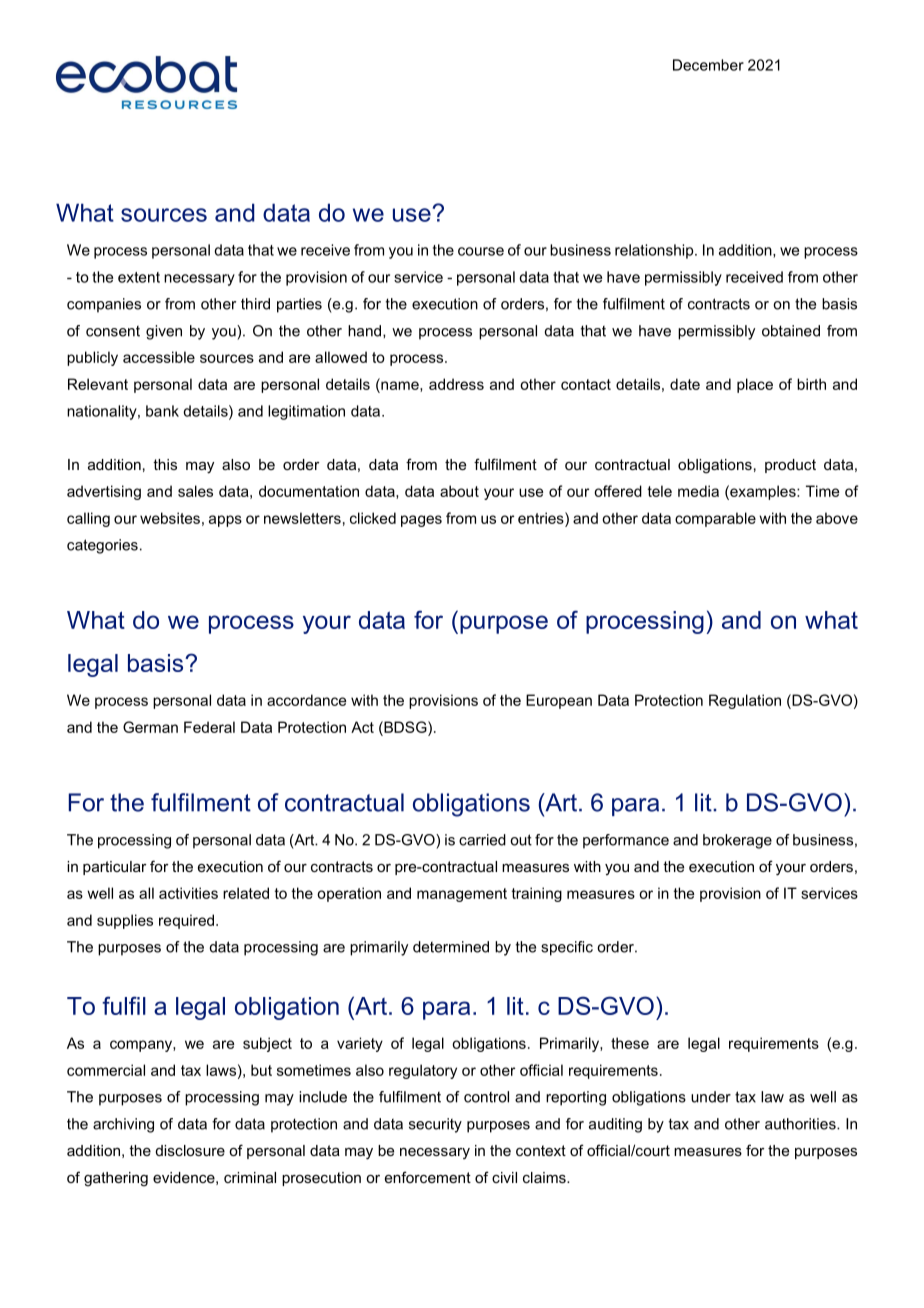  Describe the element at coordinates (102, 546) in the page. I see `categories` at that location.
